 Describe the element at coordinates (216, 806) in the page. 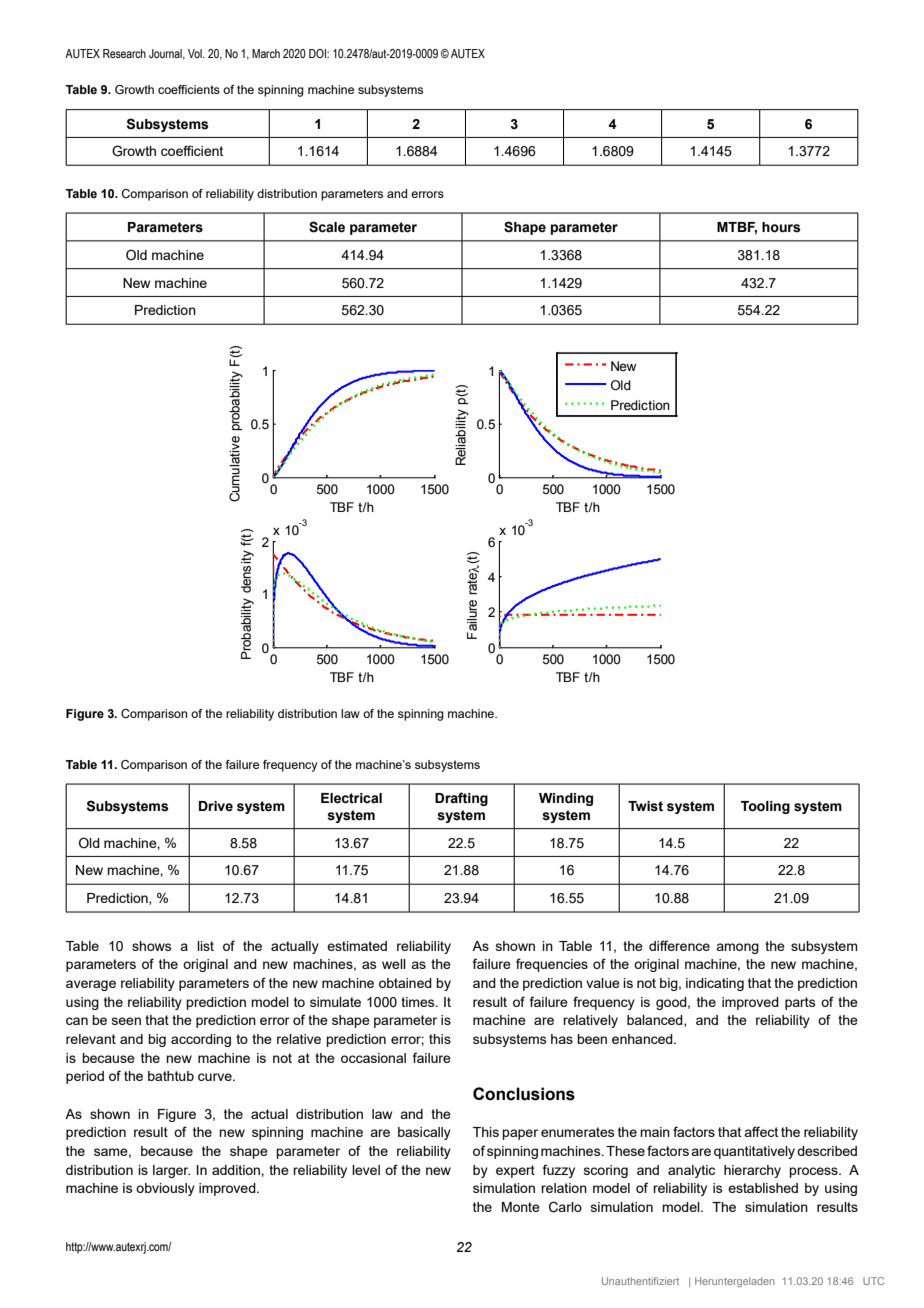

I see `Drive` at that location.
